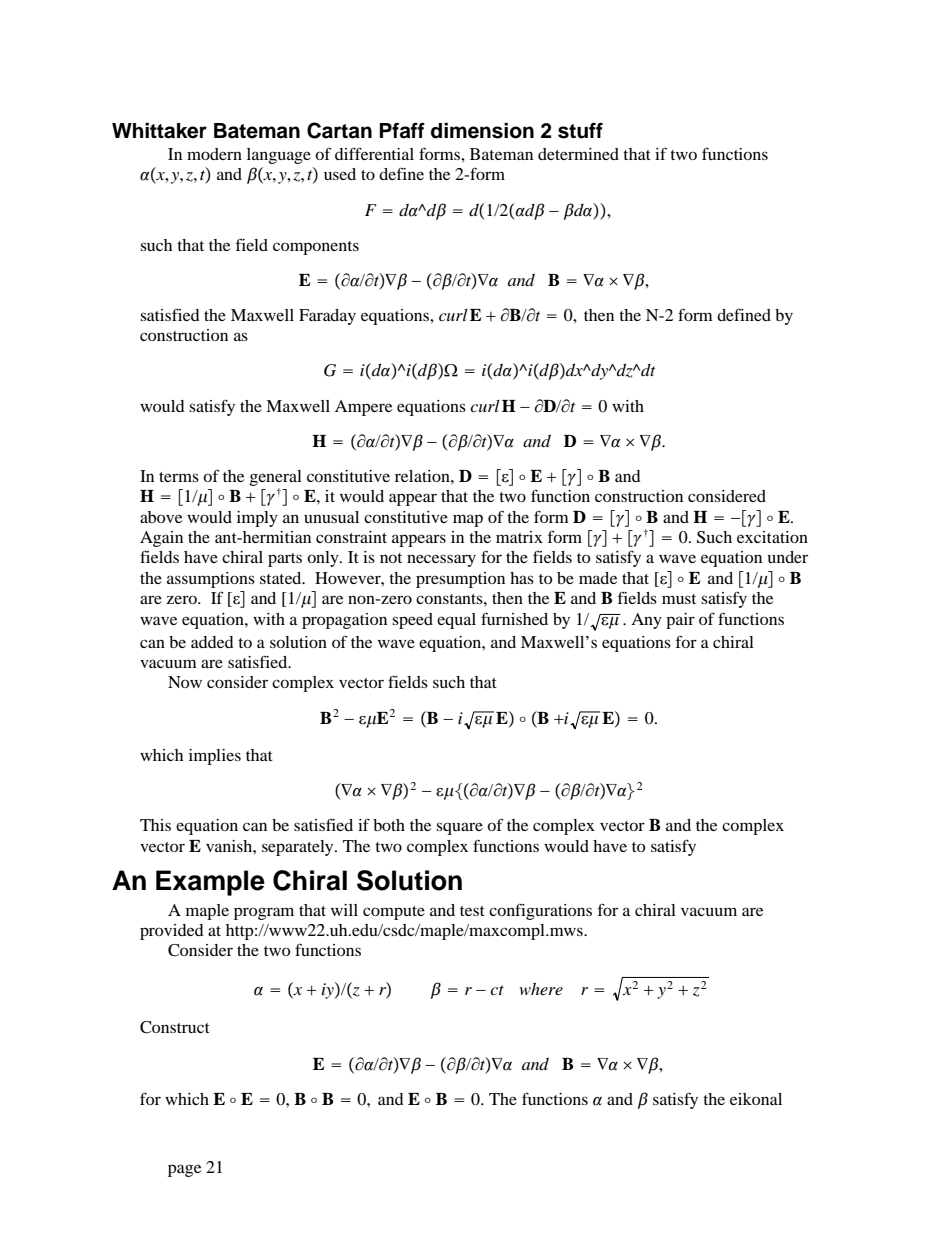 The width and height of the image is (952, 1233). Describe the element at coordinates (679, 599) in the image. I see `must` at that location.
